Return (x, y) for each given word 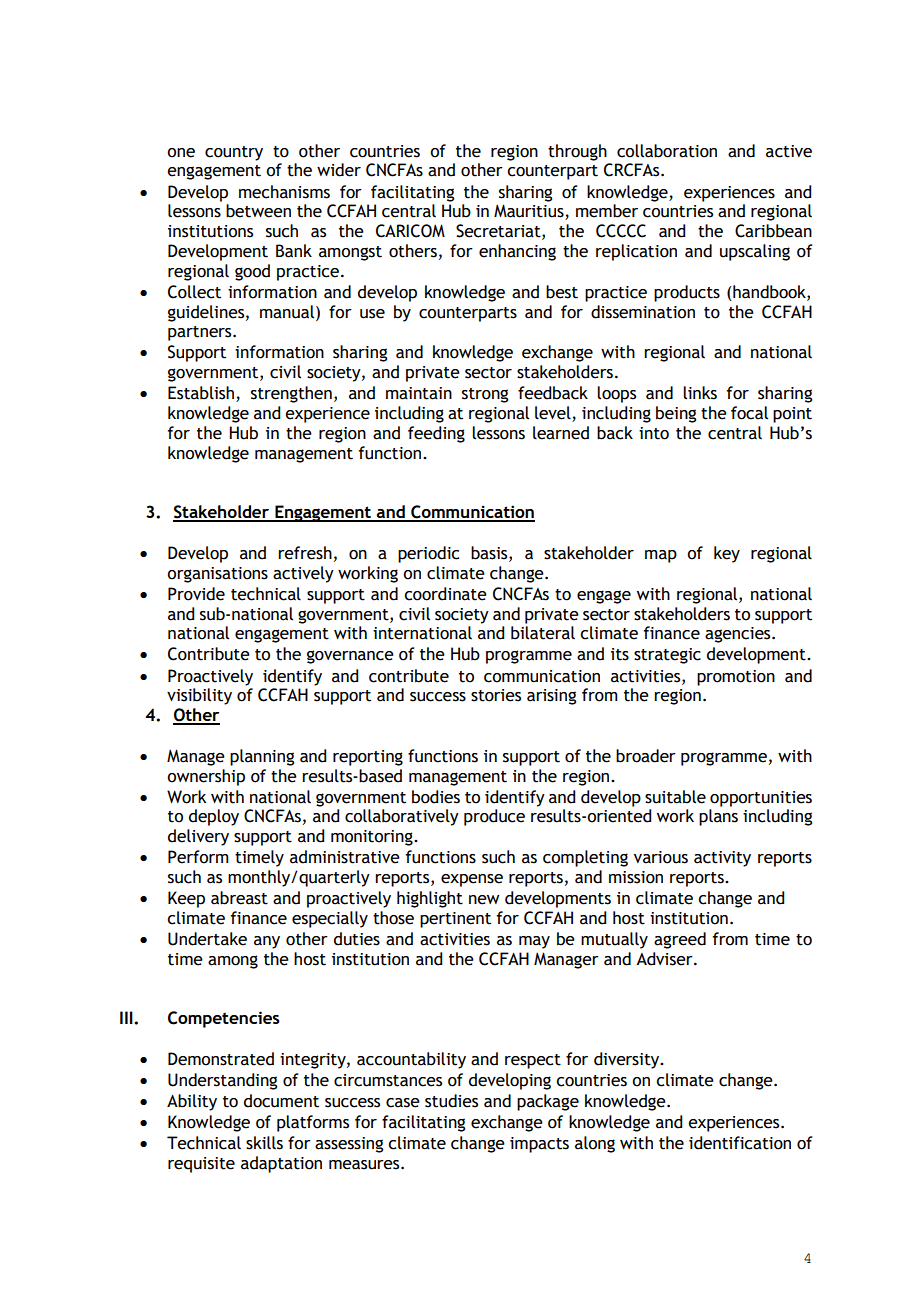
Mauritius (530, 212)
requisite (201, 1165)
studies (451, 1101)
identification (740, 1143)
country (234, 153)
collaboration (667, 151)
